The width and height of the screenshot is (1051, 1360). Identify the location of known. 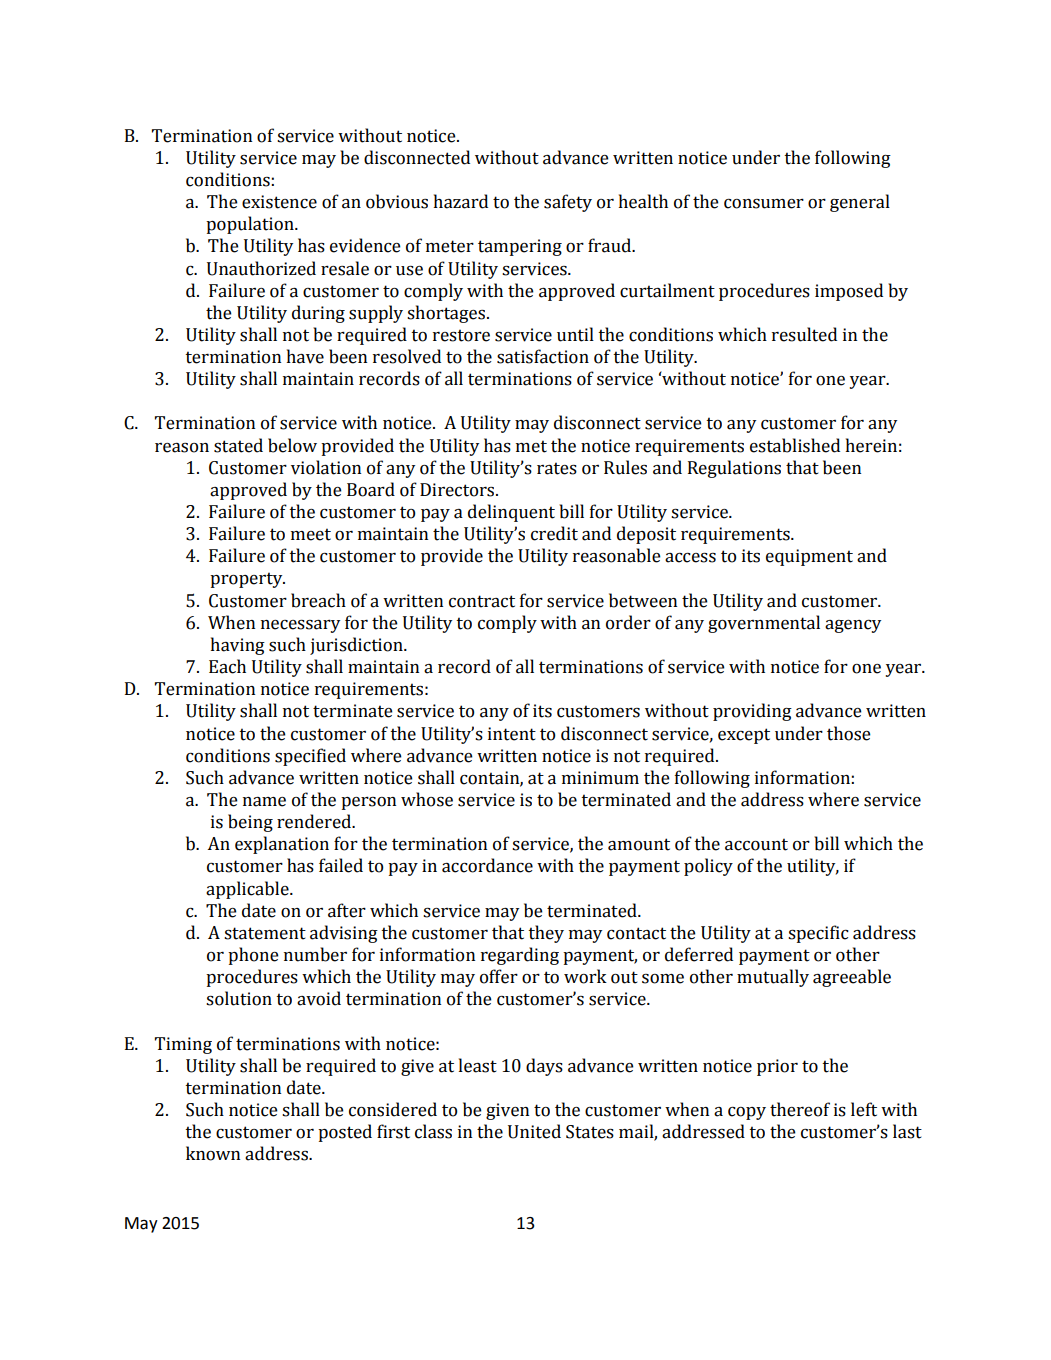
(213, 1153).
